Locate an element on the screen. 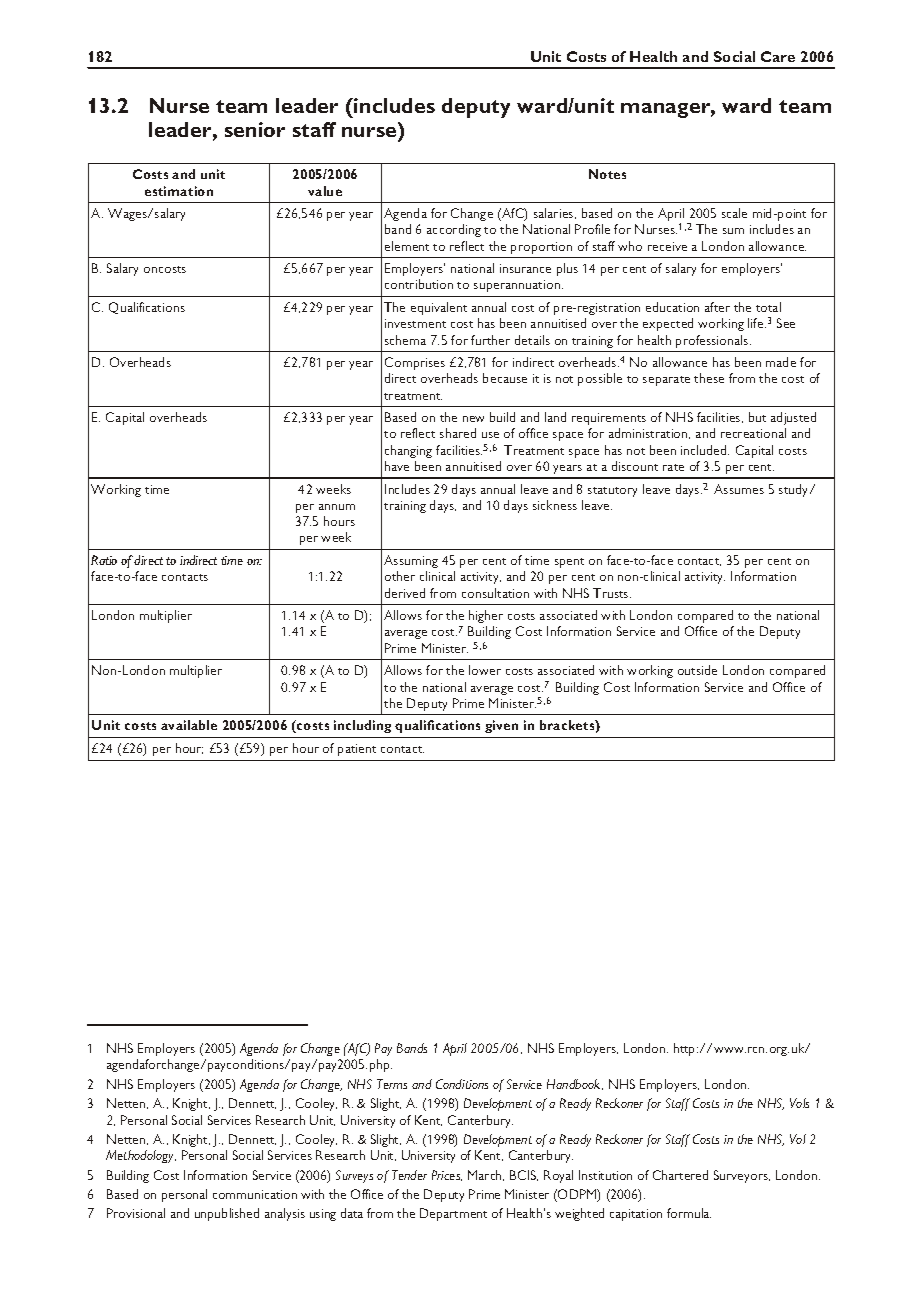 Image resolution: width=924 pixels, height=1307 pixels. senior is located at coordinates (255, 129).
